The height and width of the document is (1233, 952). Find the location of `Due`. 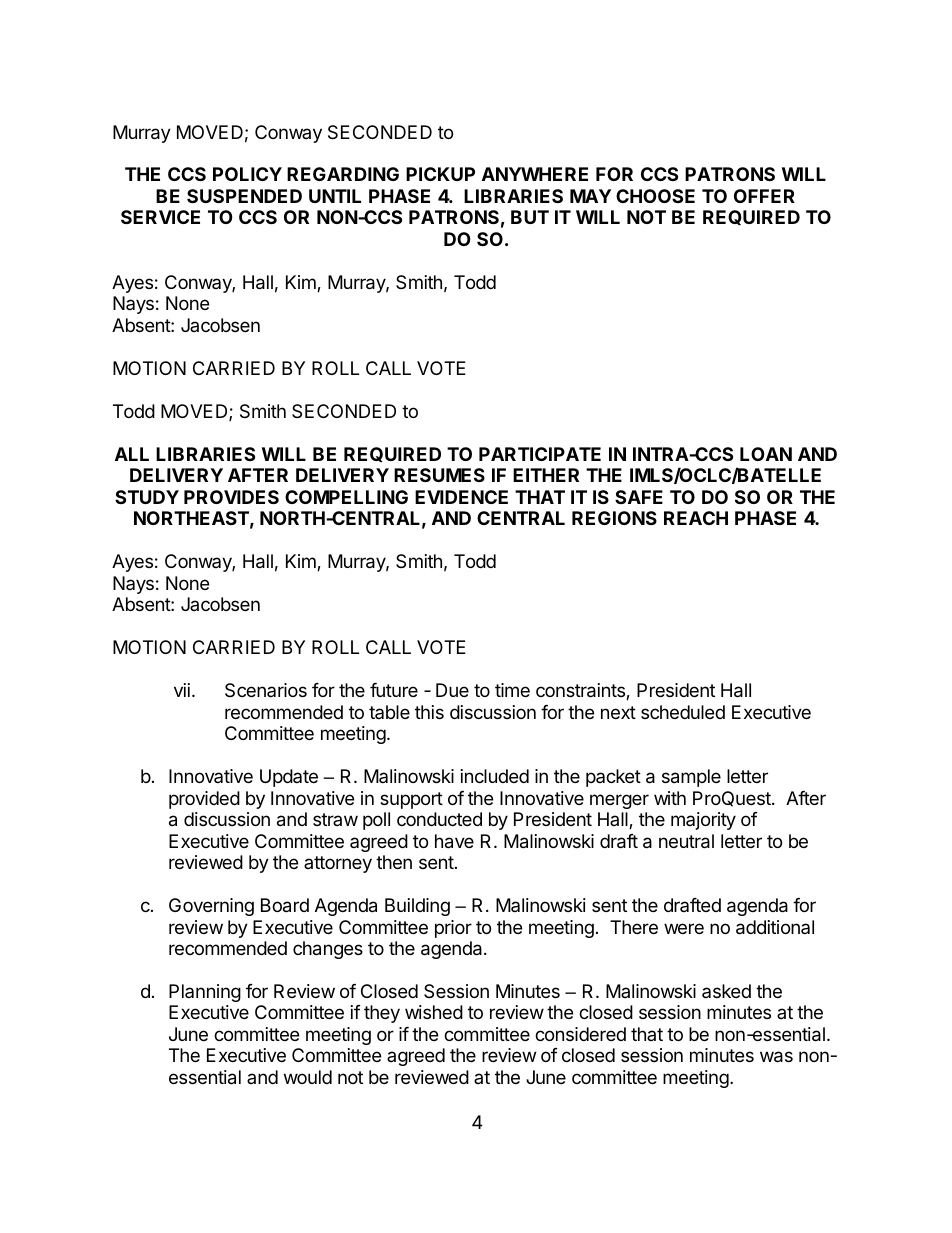

Due is located at coordinates (452, 690).
